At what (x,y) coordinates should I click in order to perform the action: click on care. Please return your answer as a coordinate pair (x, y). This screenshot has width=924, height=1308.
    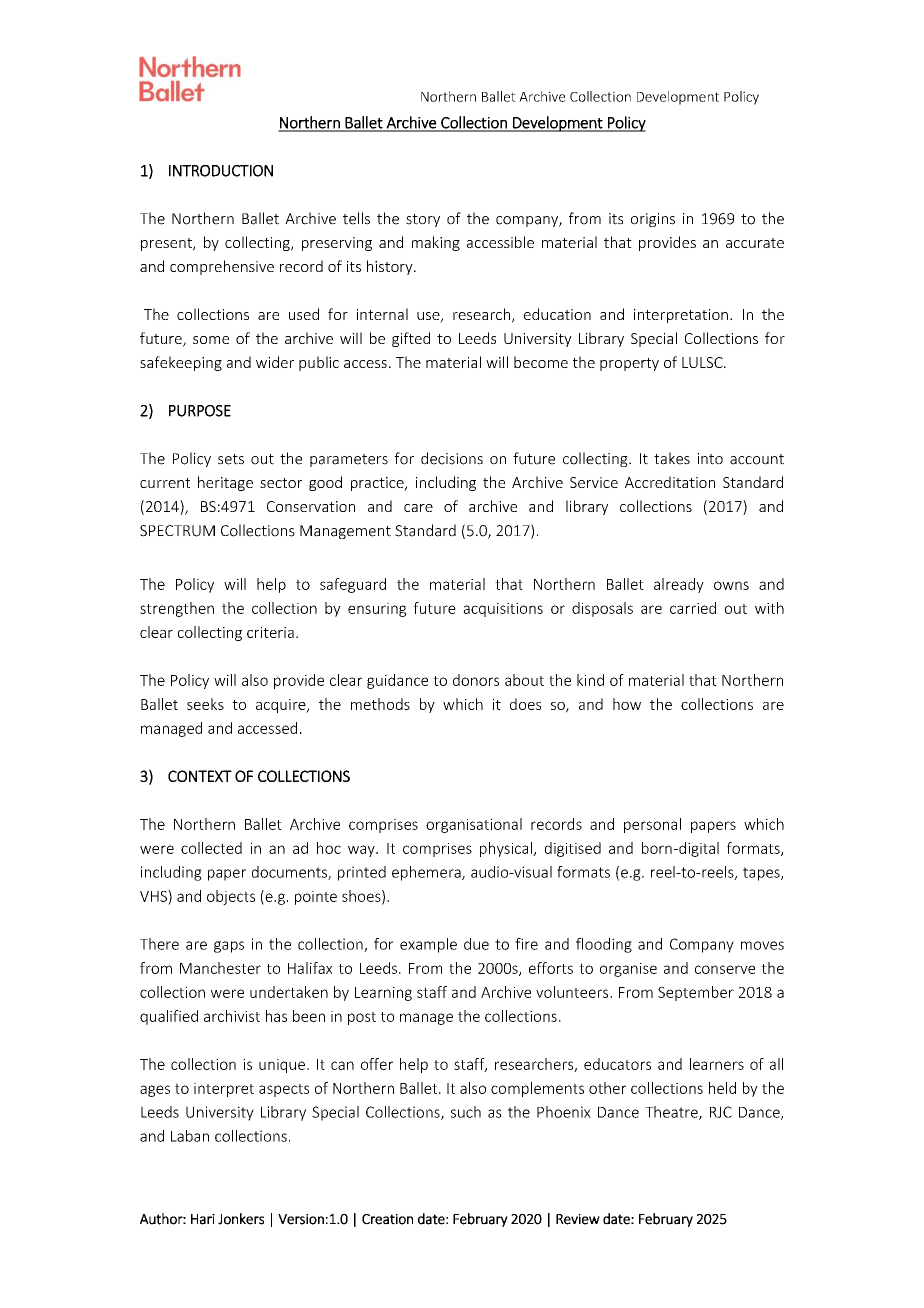
    Looking at the image, I should click on (418, 508).
